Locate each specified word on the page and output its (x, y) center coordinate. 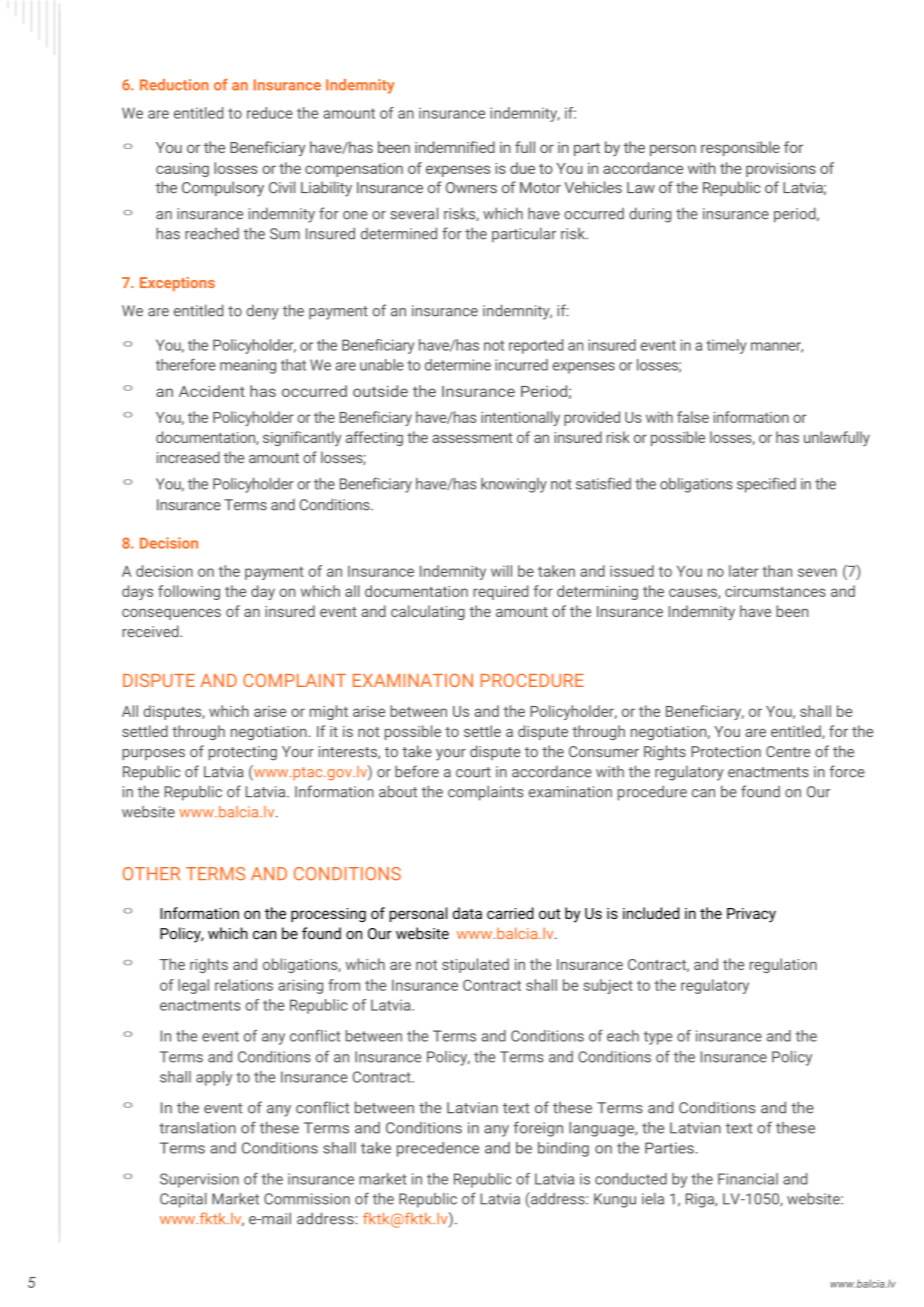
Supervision (199, 1180)
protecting (243, 753)
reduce (270, 113)
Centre (788, 751)
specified (766, 485)
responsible (740, 148)
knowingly (514, 485)
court (473, 772)
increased (188, 457)
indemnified (455, 147)
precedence (438, 1149)
